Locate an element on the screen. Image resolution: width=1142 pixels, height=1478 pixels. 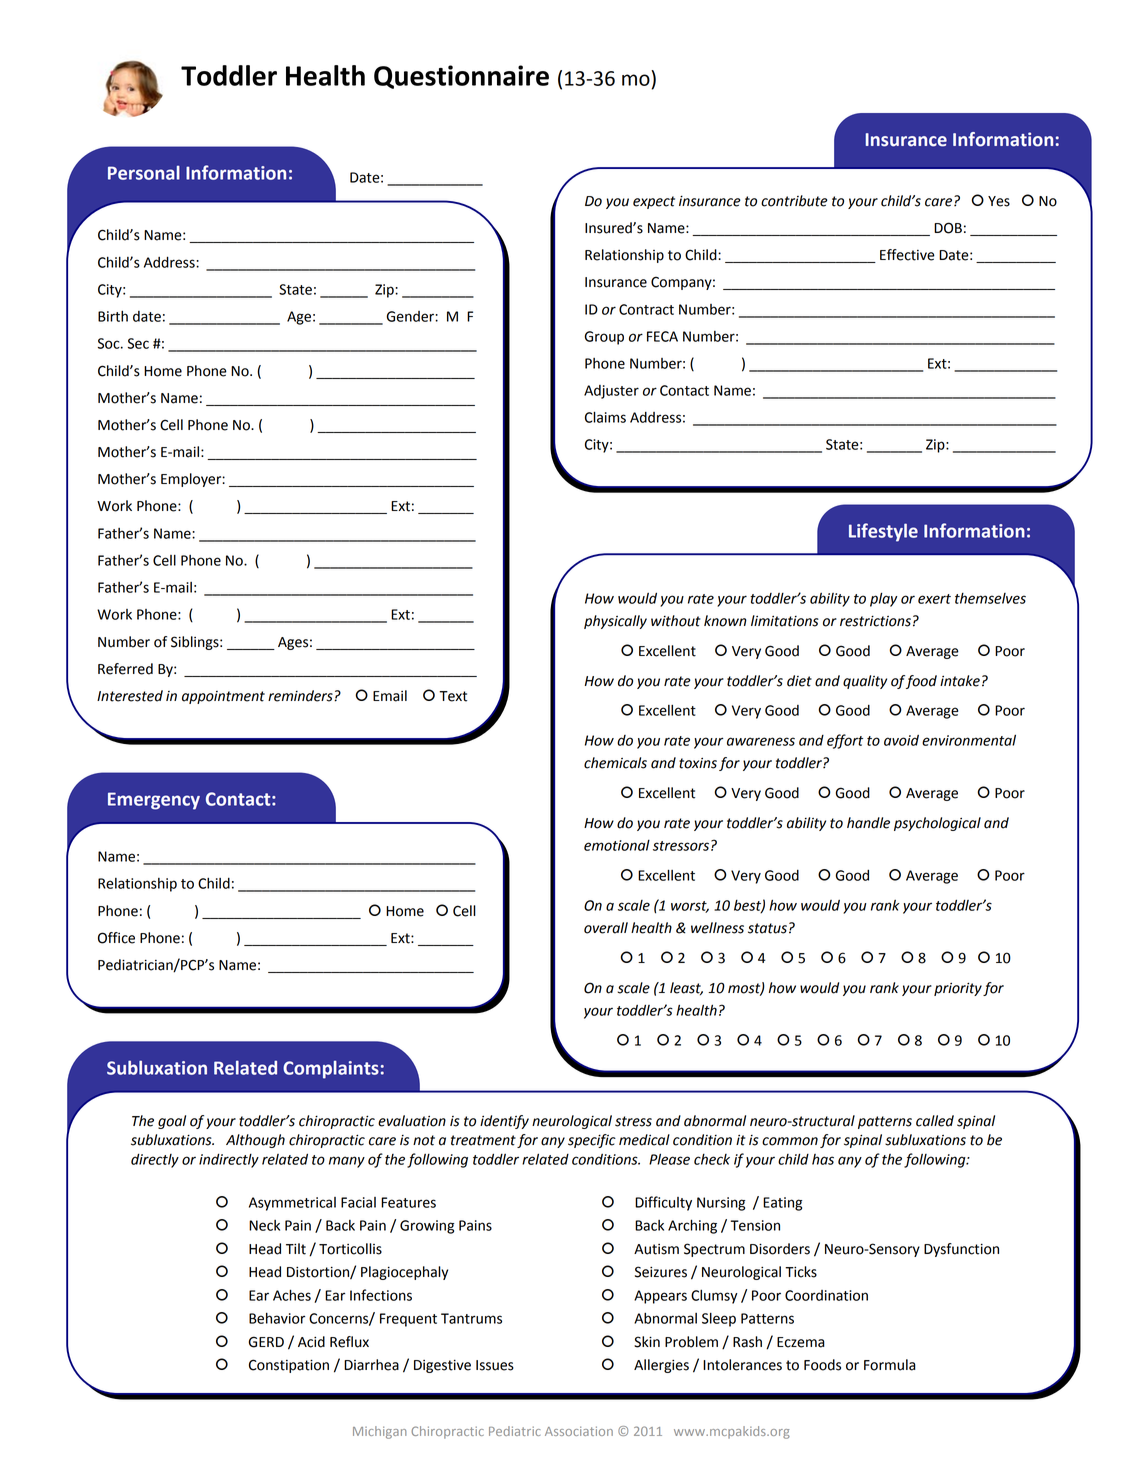
Association is located at coordinates (579, 1431).
